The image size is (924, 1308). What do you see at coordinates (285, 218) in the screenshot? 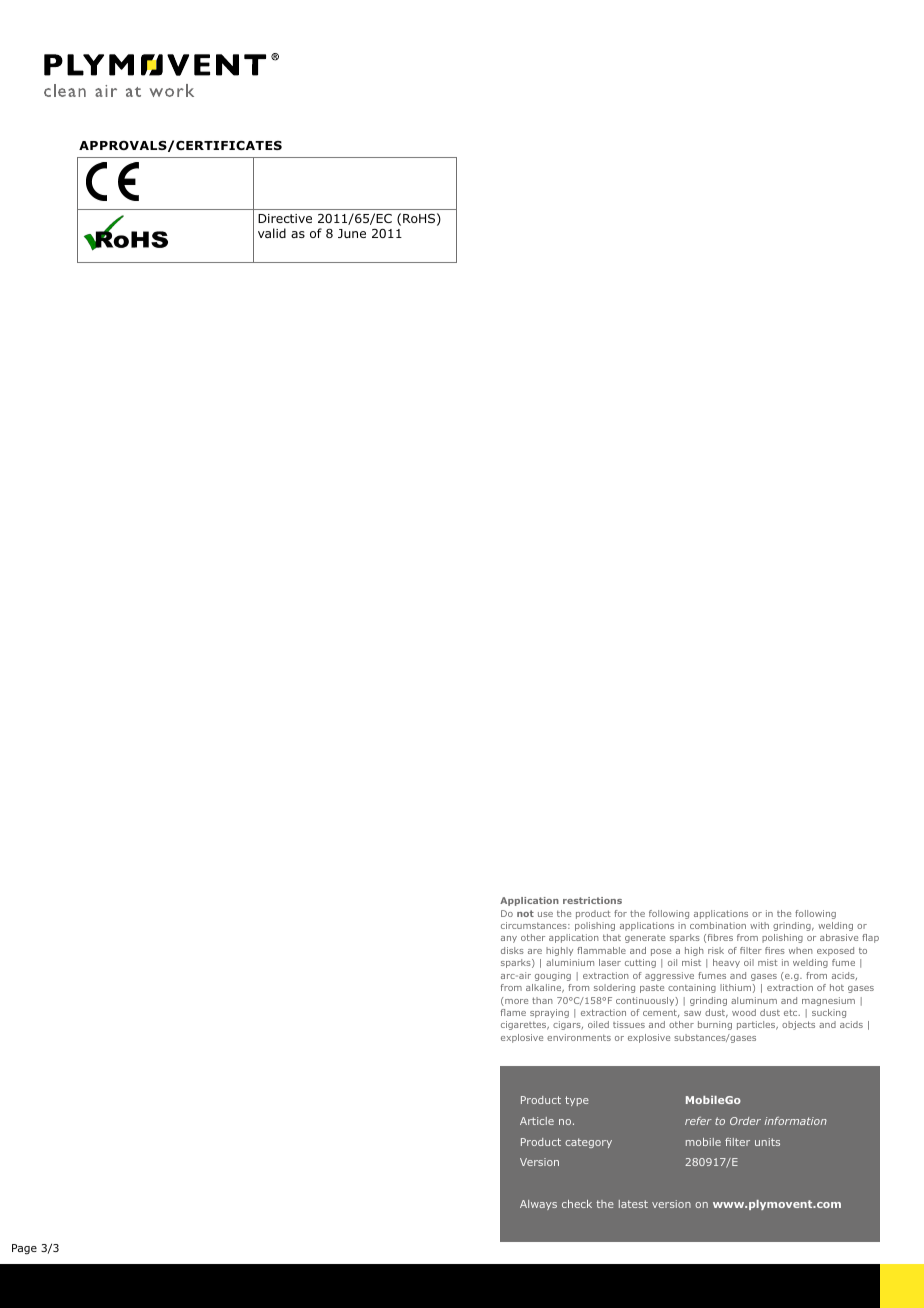
I see `Directive` at bounding box center [285, 218].
